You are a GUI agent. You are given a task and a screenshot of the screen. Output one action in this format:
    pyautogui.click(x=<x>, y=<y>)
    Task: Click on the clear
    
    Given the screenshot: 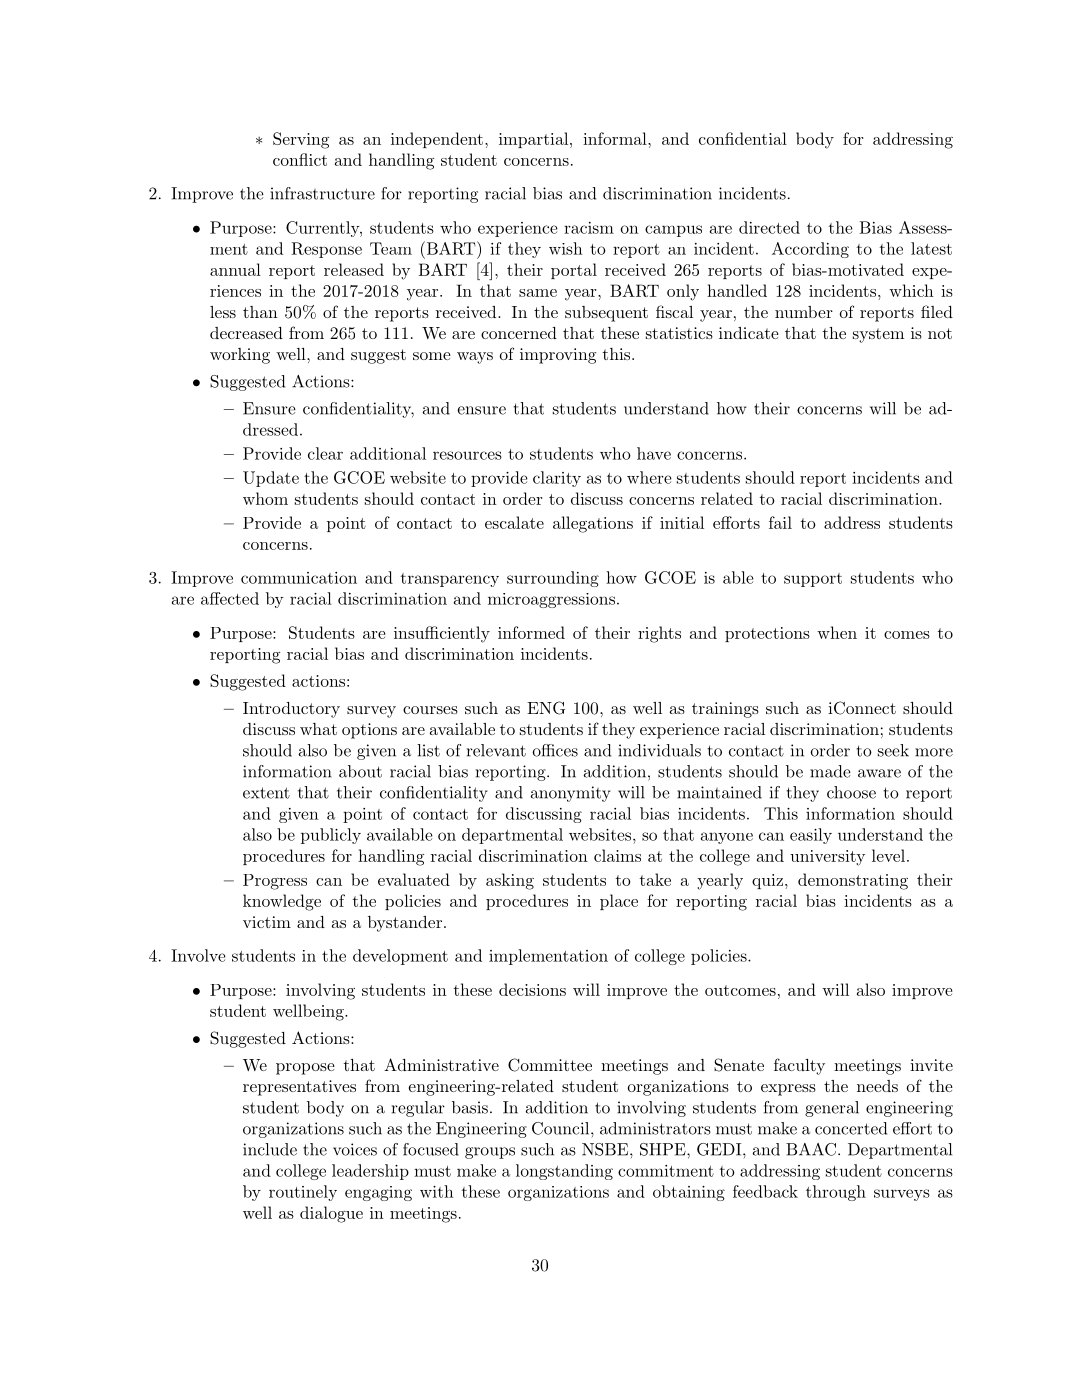 What is the action you would take?
    pyautogui.click(x=325, y=453)
